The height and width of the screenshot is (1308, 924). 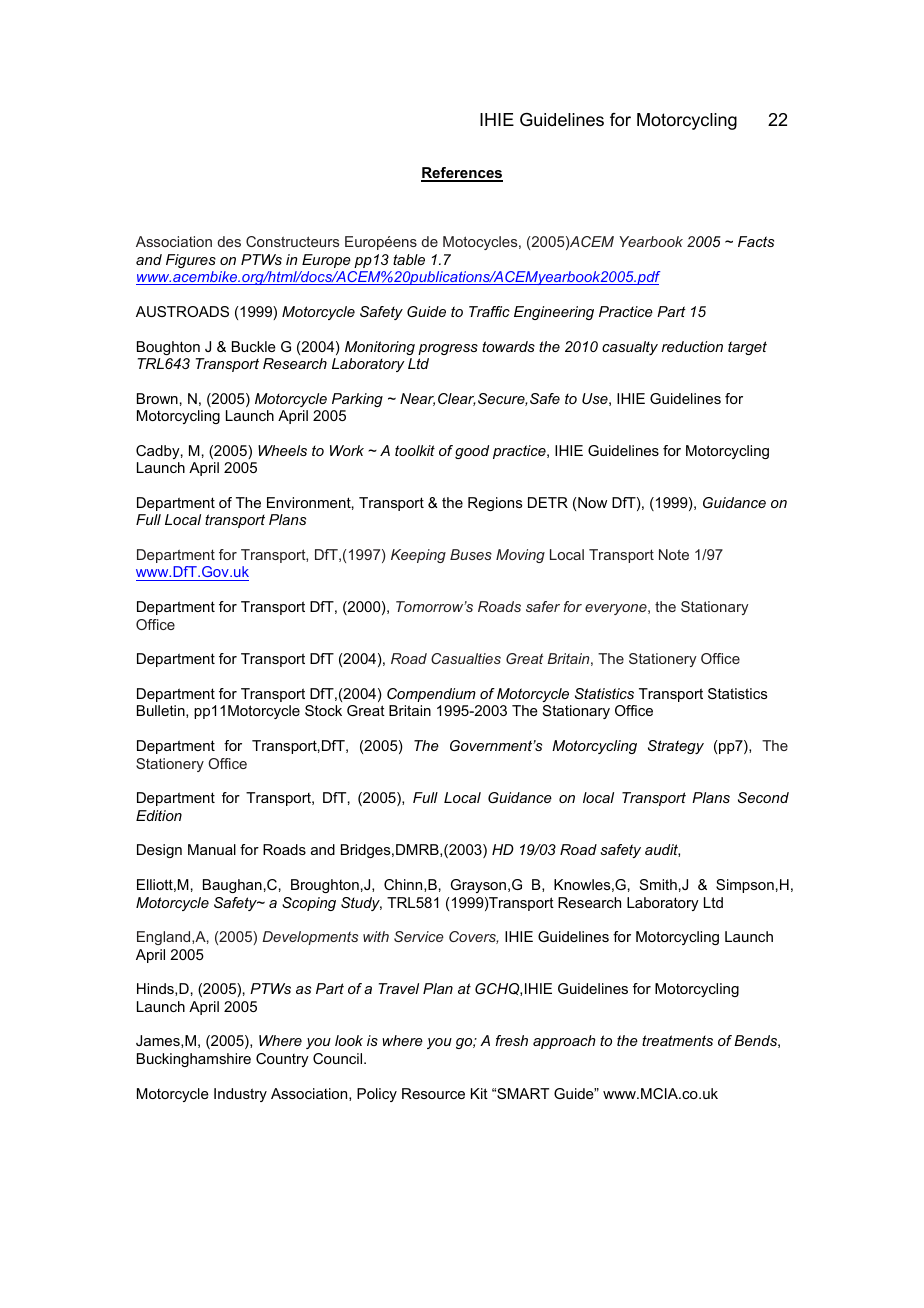 What do you see at coordinates (677, 1040) in the screenshot?
I see `treatments` at bounding box center [677, 1040].
